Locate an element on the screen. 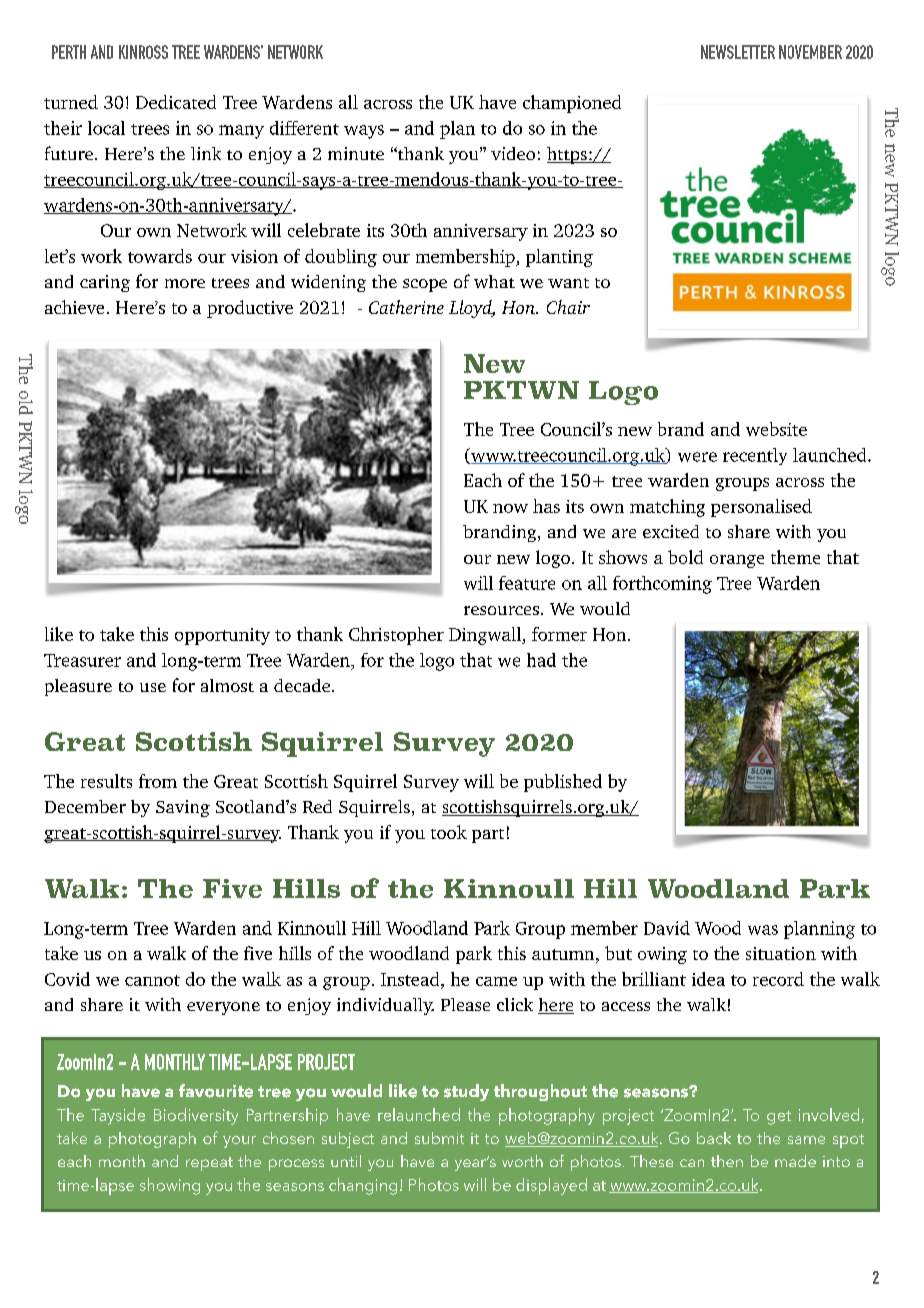 The height and width of the screenshot is (1308, 924). NEWSLETTER is located at coordinates (738, 52).
